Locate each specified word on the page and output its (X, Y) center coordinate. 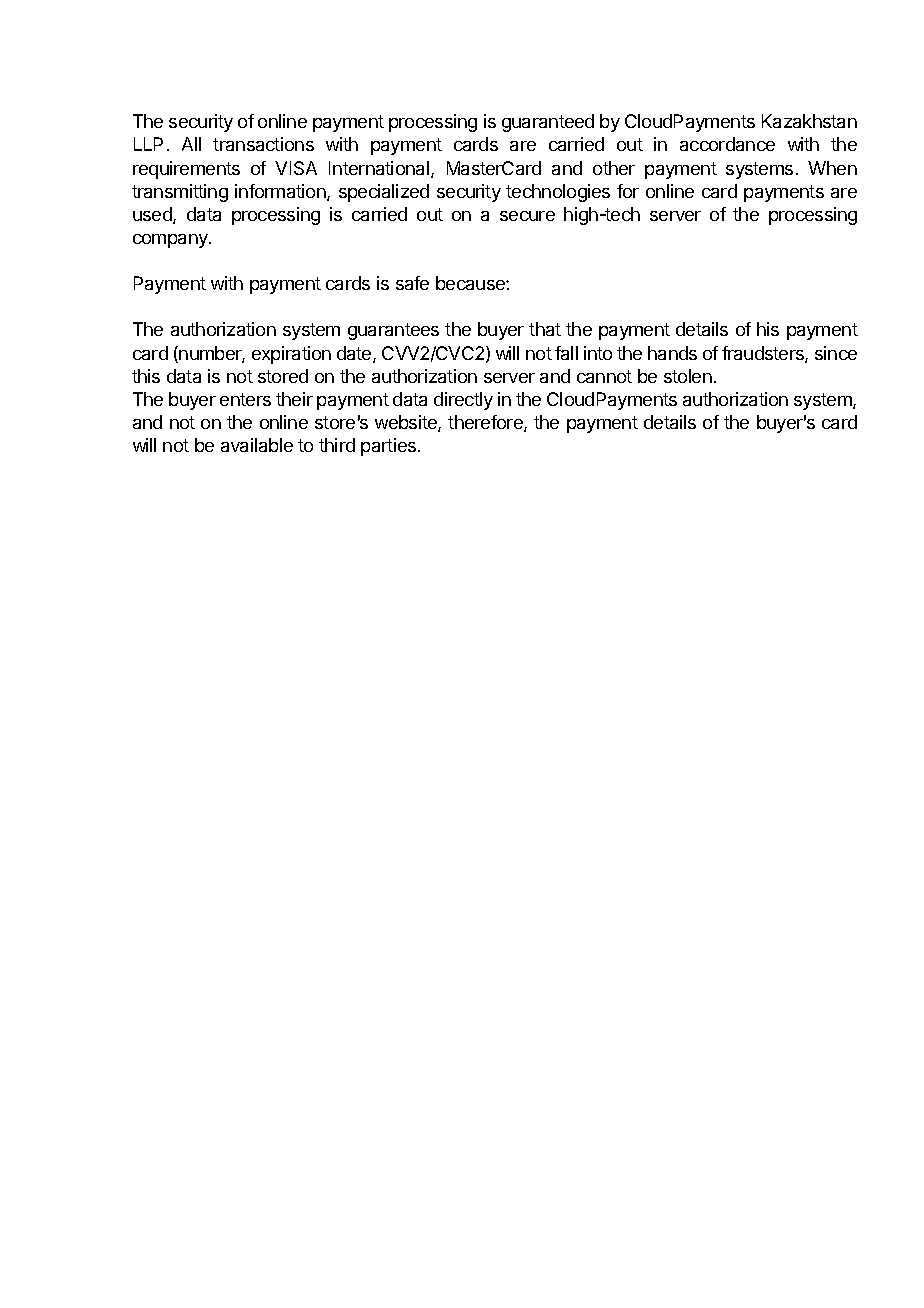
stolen (688, 376)
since (836, 353)
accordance (727, 144)
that (545, 329)
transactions (263, 144)
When (832, 168)
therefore (486, 423)
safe (412, 283)
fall (566, 353)
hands (672, 353)
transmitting (180, 193)
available (257, 445)
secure (527, 216)
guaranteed (548, 123)
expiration (291, 355)
